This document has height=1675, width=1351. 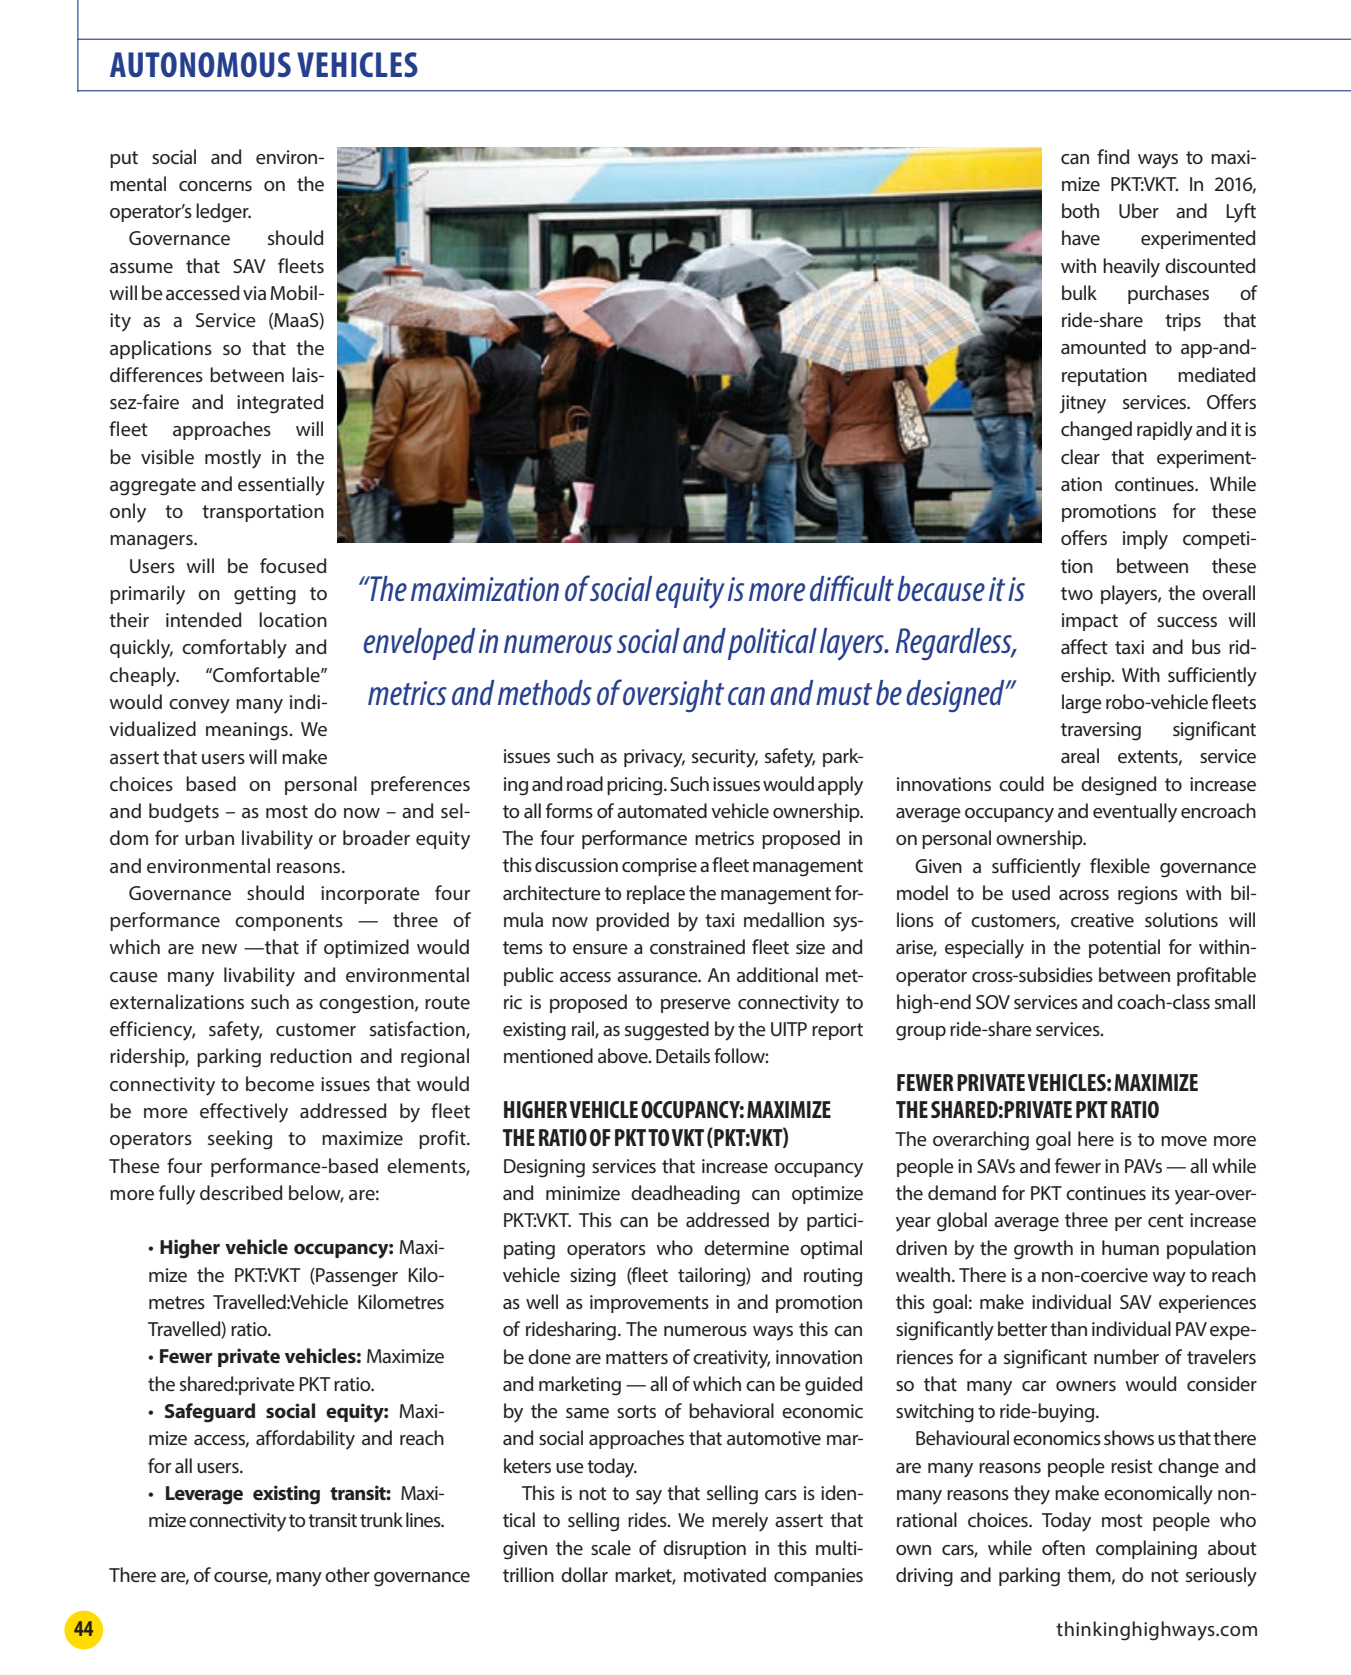 What do you see at coordinates (1113, 156) in the document?
I see `find` at bounding box center [1113, 156].
